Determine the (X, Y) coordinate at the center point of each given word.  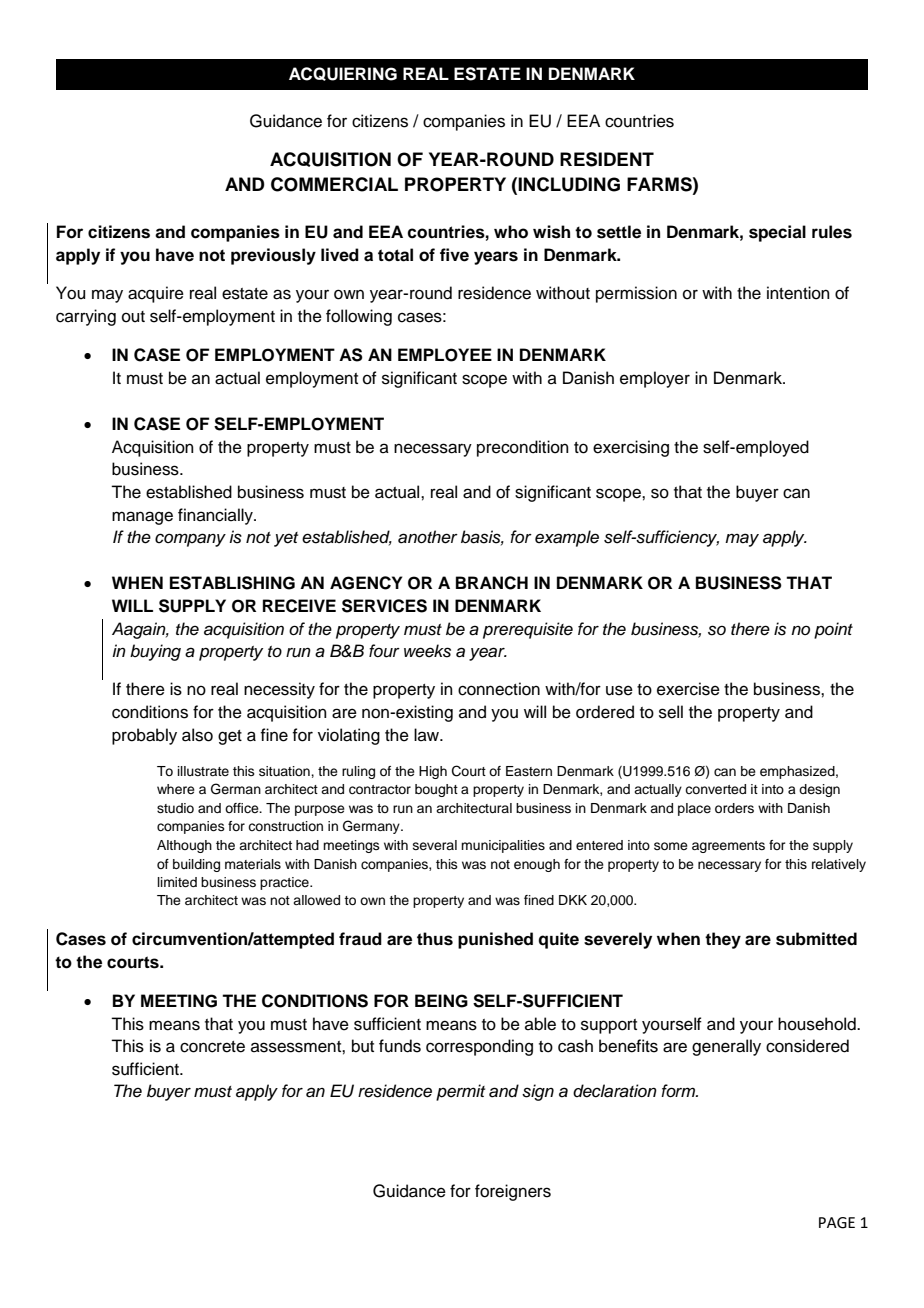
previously (273, 256)
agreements (728, 847)
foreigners (513, 1192)
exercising (631, 448)
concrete (212, 1047)
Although (184, 846)
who (511, 232)
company (190, 540)
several (435, 845)
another (428, 537)
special (777, 233)
